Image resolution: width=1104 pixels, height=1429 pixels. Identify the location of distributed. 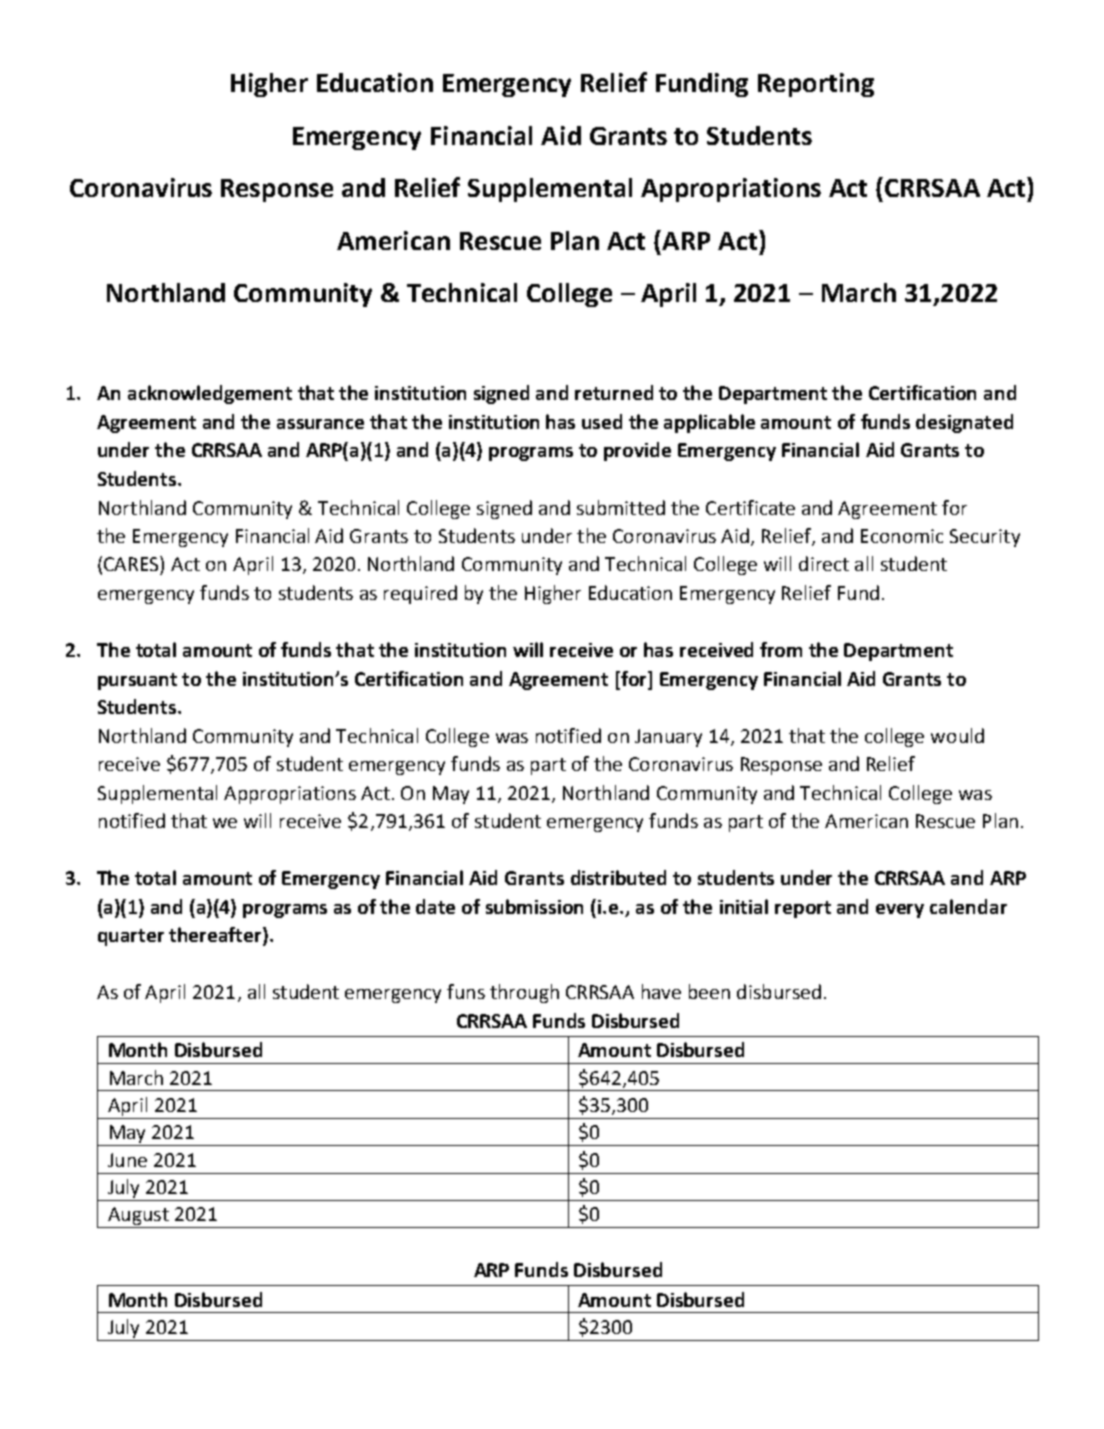
(618, 877).
